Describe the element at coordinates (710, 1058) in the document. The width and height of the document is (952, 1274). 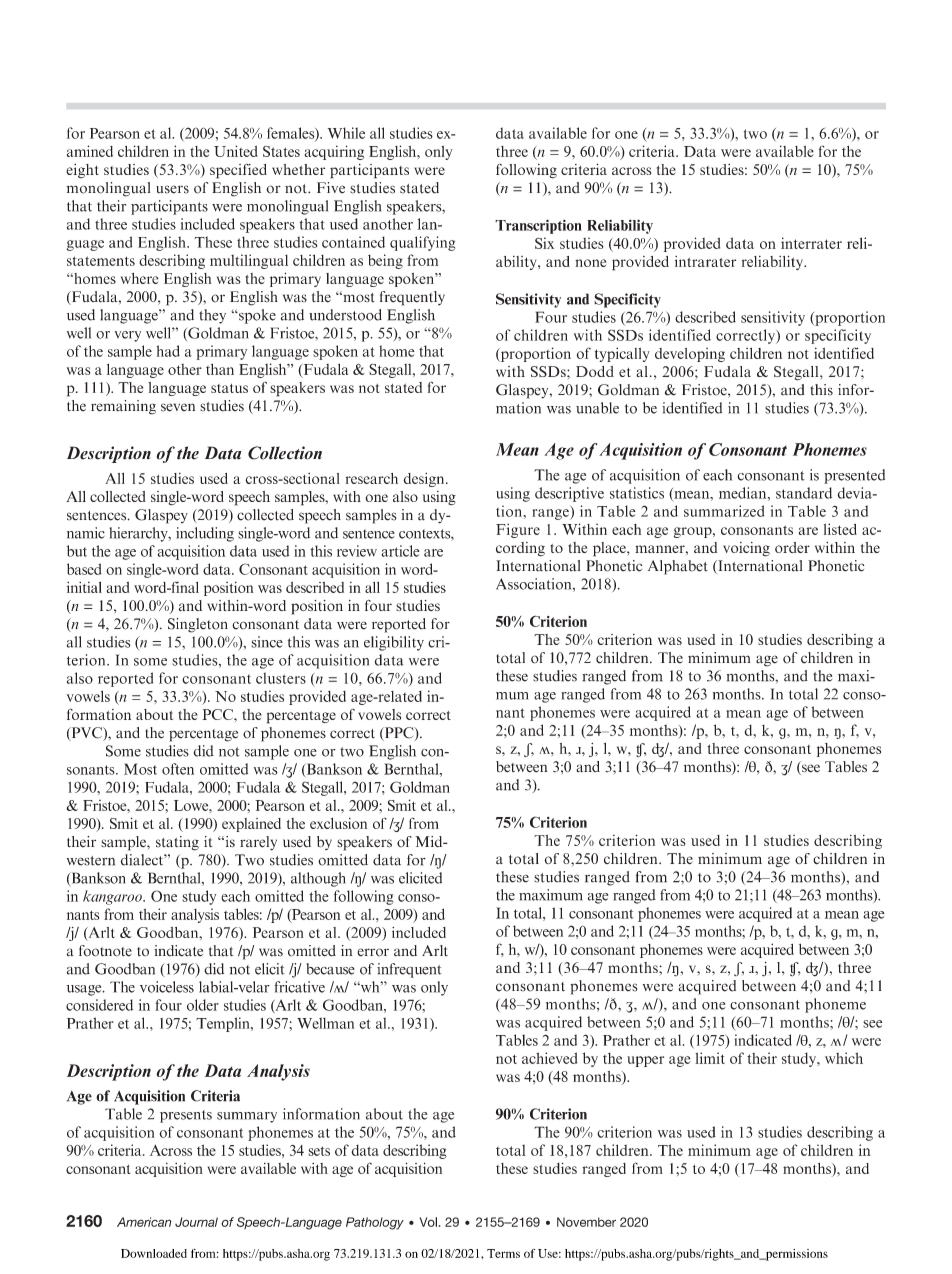
I see `limit` at that location.
